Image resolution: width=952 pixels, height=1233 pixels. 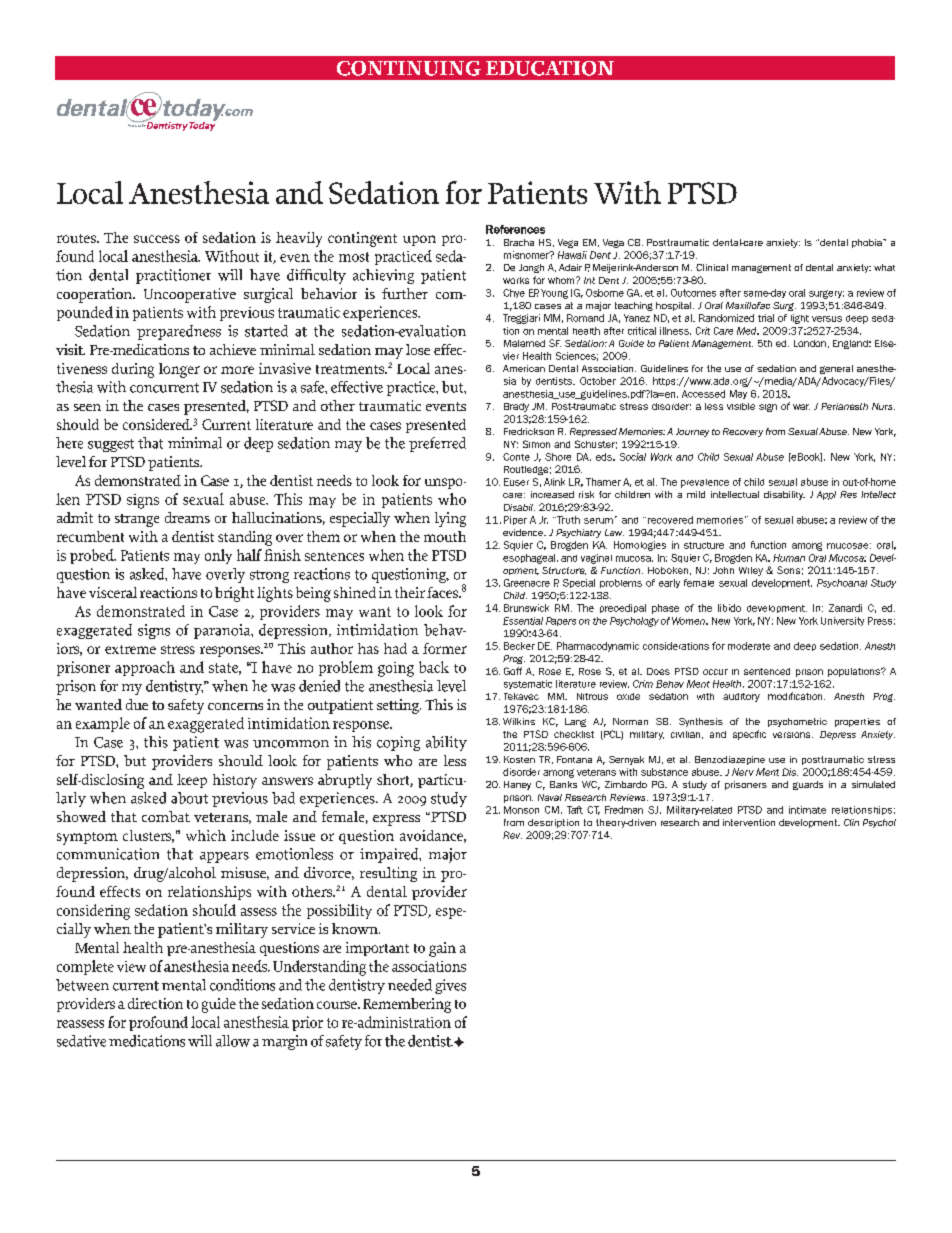 I want to click on only, so click(x=218, y=556).
